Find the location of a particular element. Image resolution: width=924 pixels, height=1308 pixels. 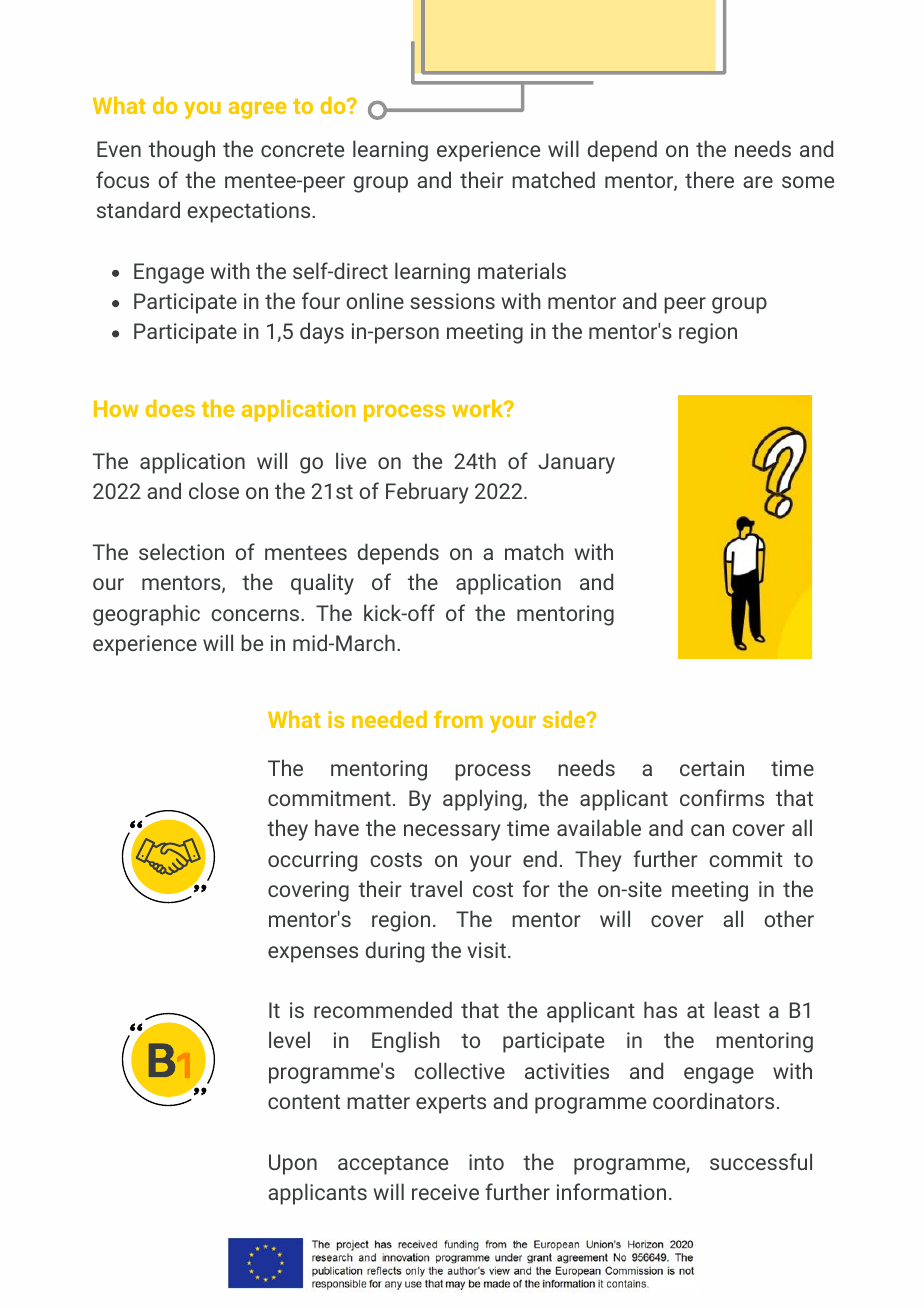

concrete is located at coordinates (302, 149).
